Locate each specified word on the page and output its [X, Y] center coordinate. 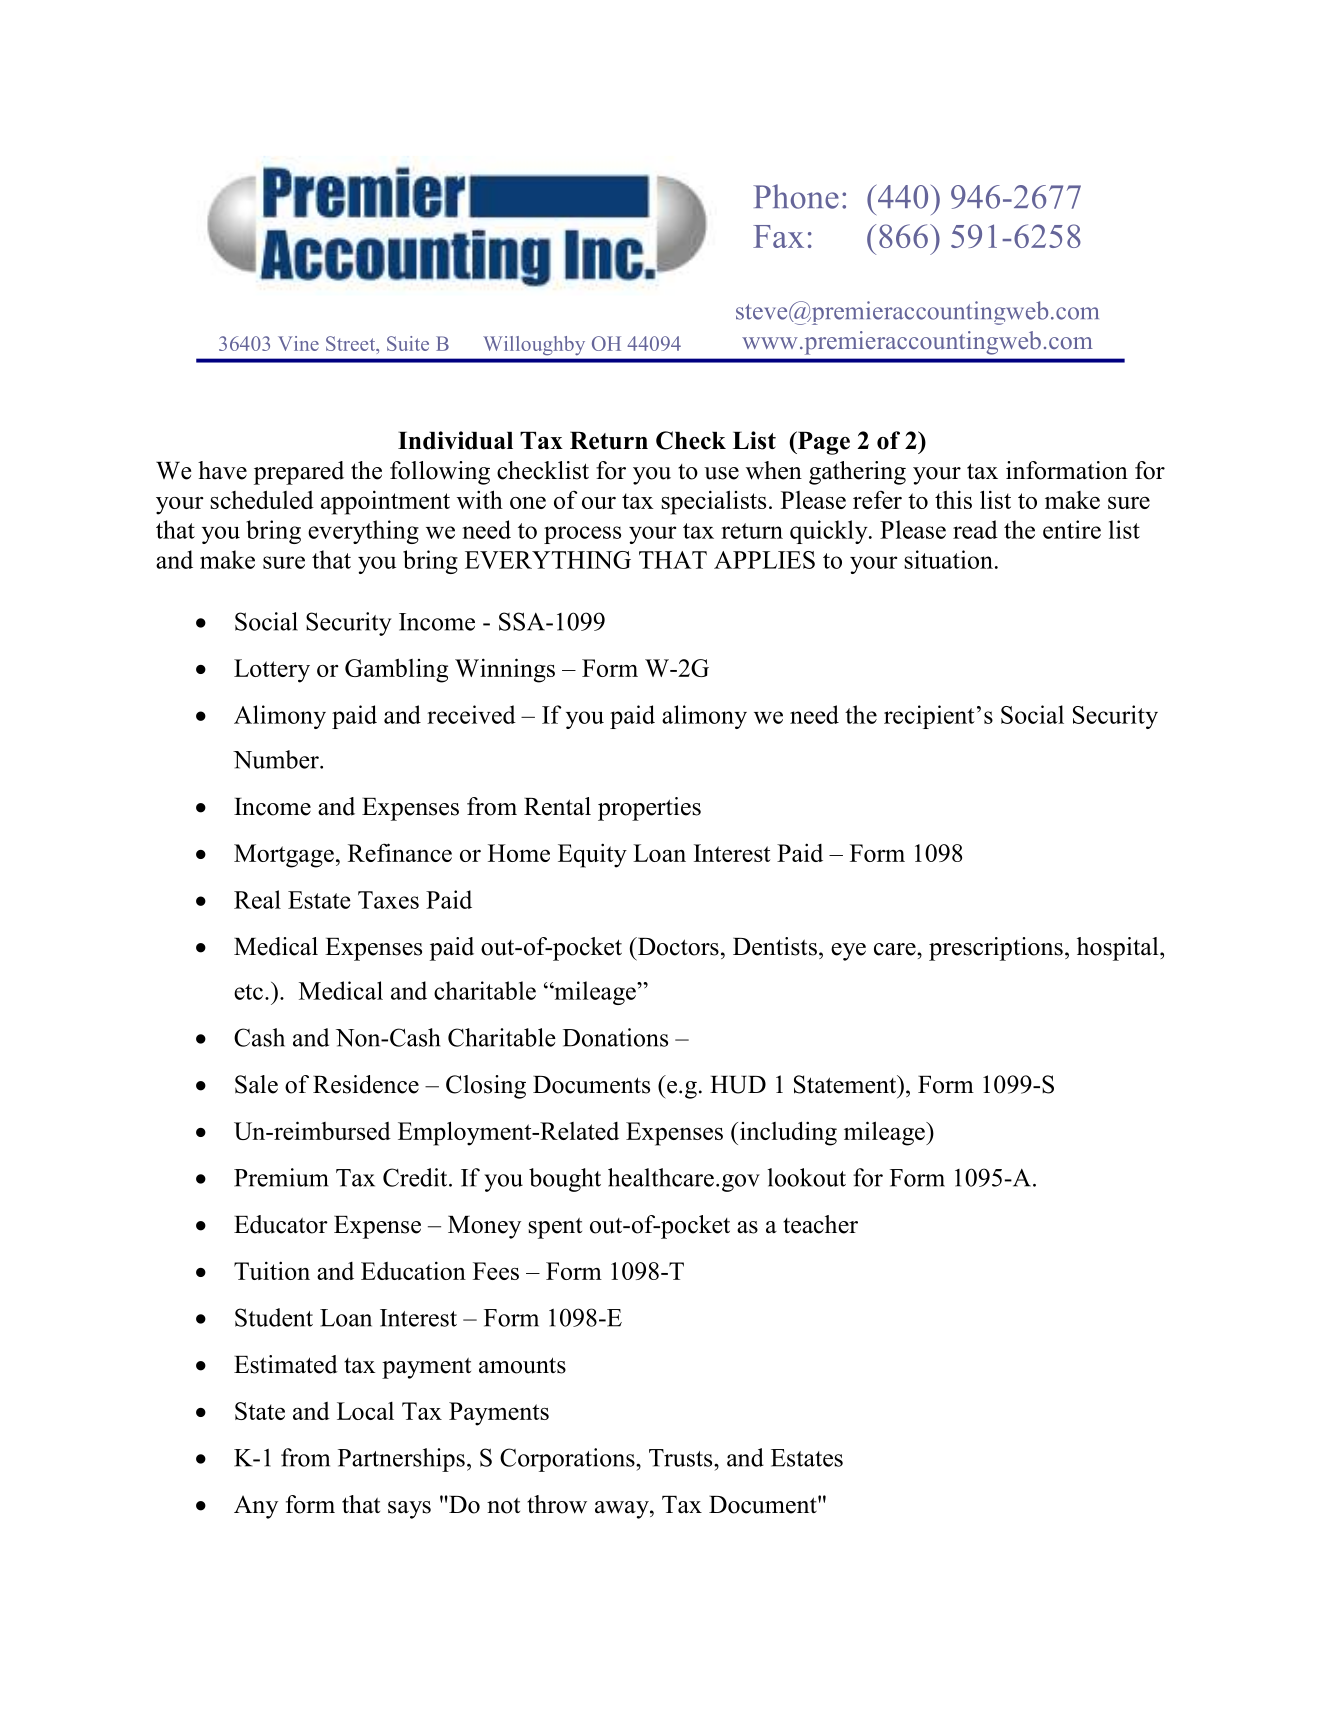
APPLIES [764, 560]
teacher [820, 1224]
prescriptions [996, 949]
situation [949, 559]
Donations [615, 1037]
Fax [778, 236]
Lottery [272, 671]
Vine [298, 343]
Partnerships [401, 1460]
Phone [796, 196]
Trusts [682, 1458]
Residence [366, 1084]
